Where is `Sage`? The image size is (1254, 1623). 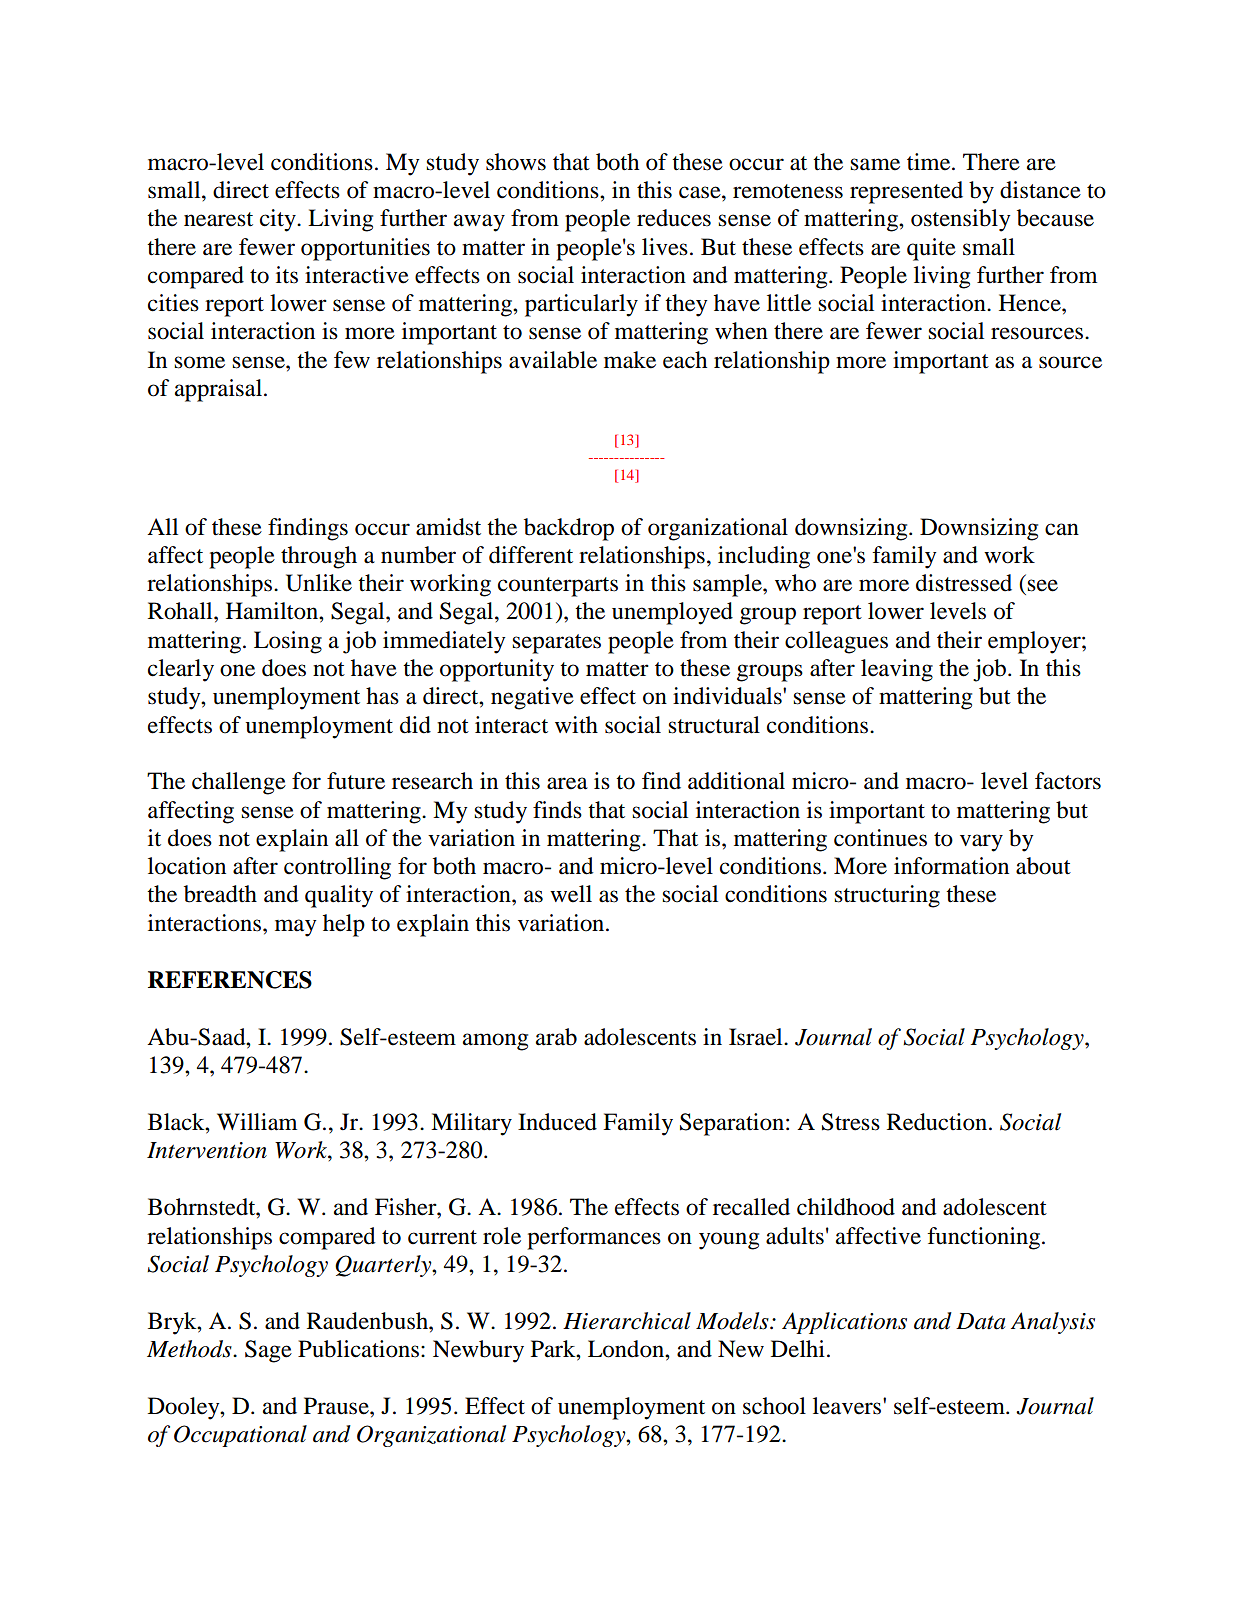 Sage is located at coordinates (268, 1351).
